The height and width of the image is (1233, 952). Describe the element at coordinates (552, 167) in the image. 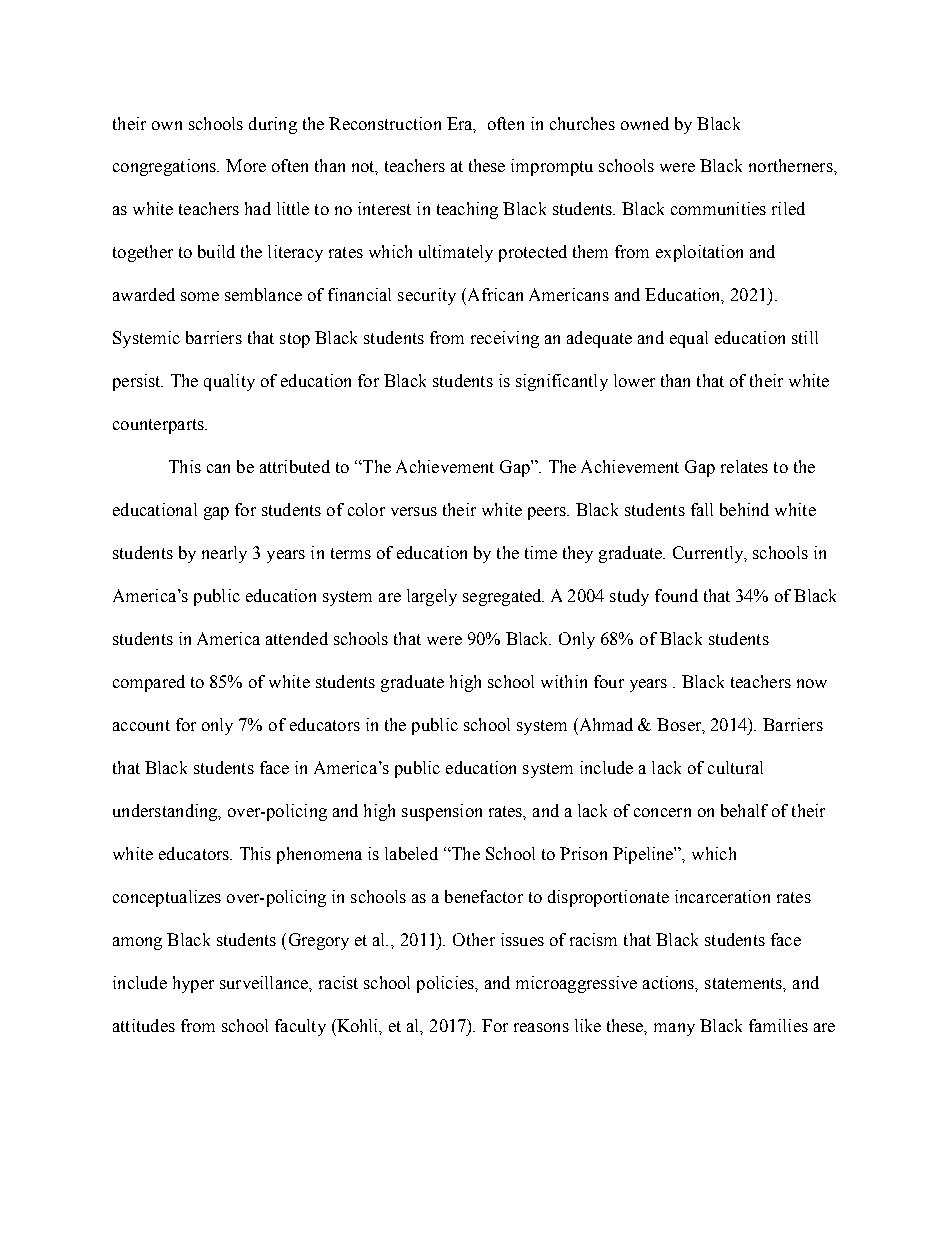

I see `impromptu` at that location.
